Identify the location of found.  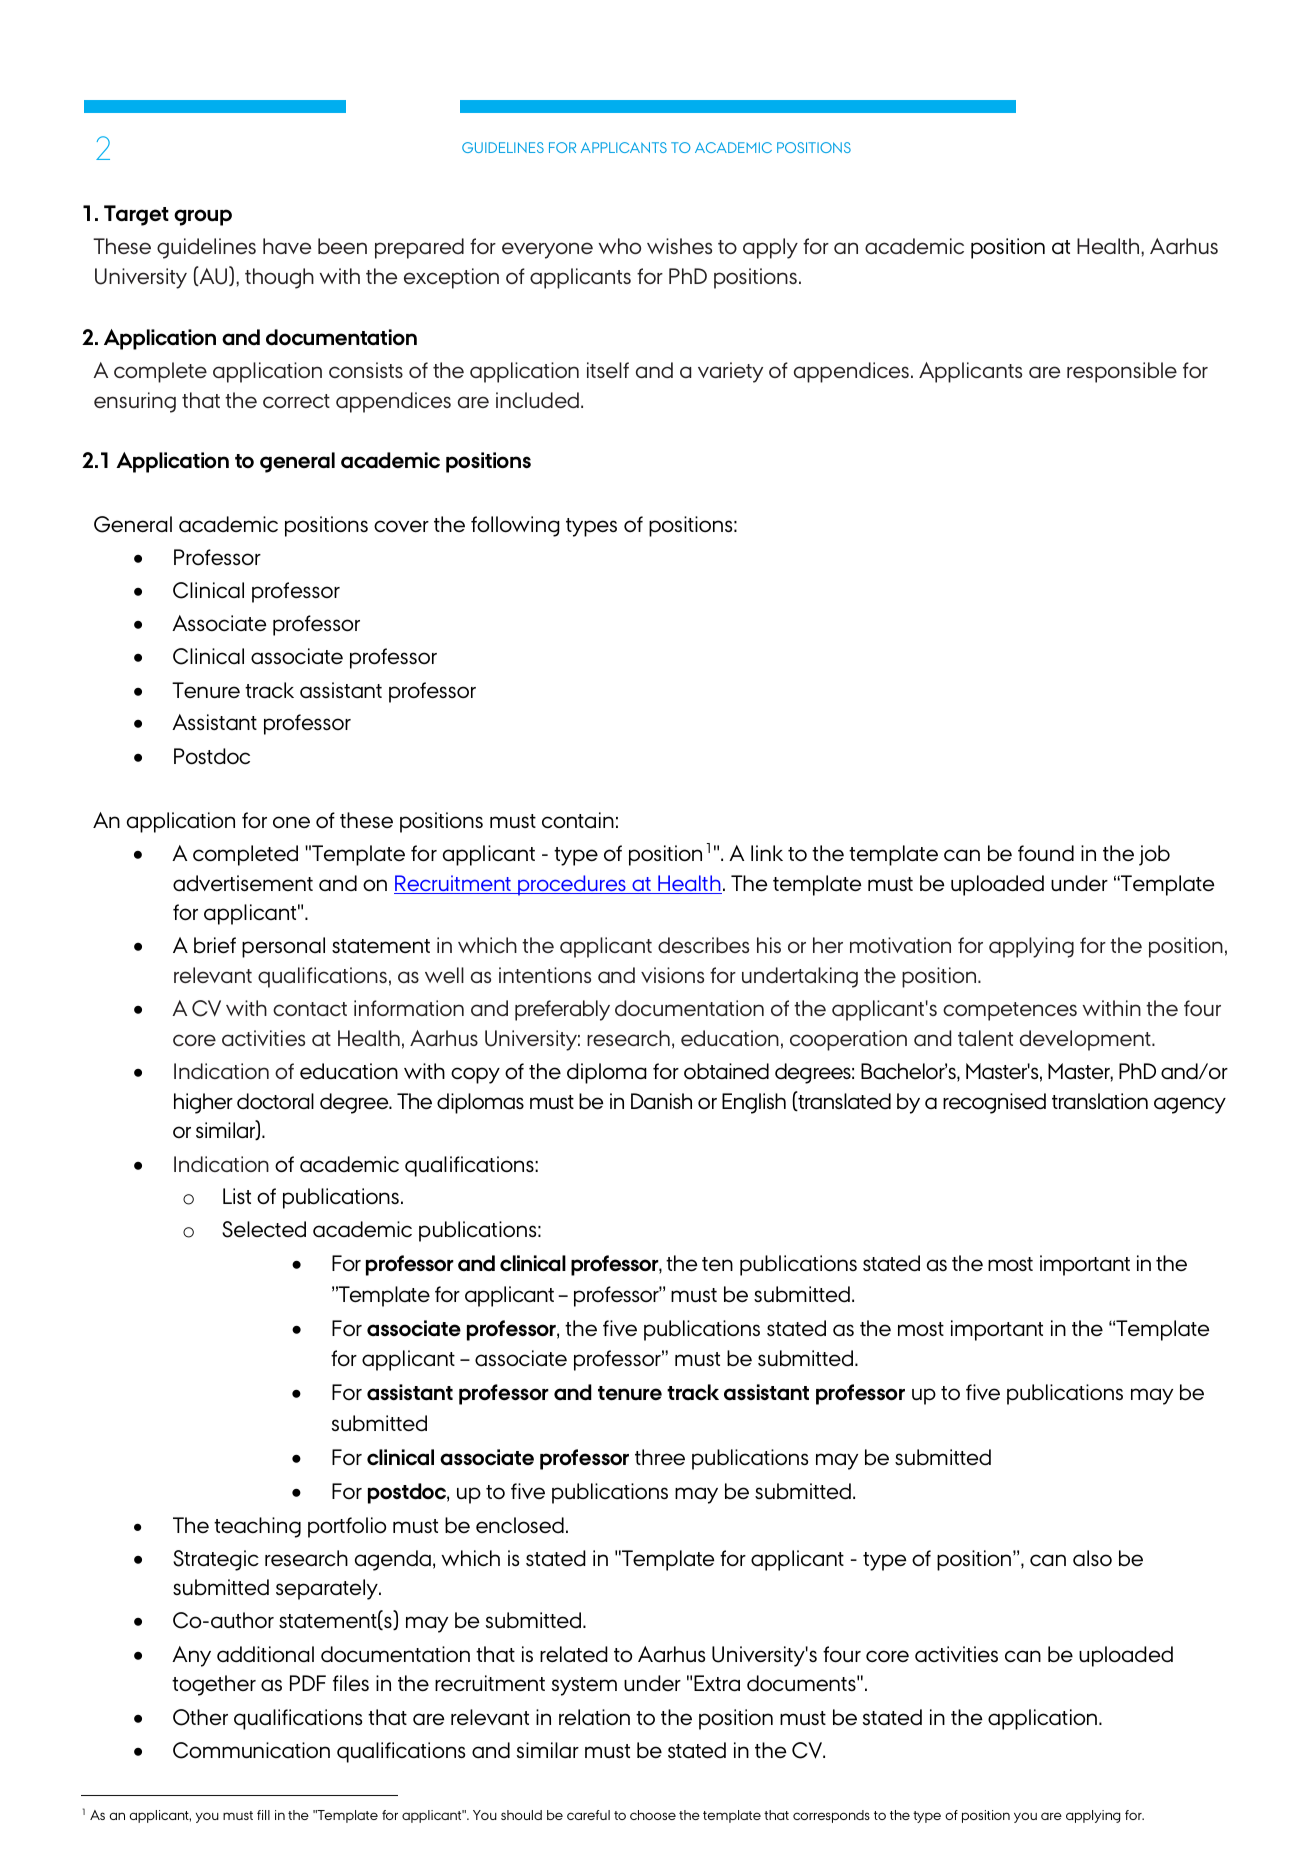
(1046, 853).
